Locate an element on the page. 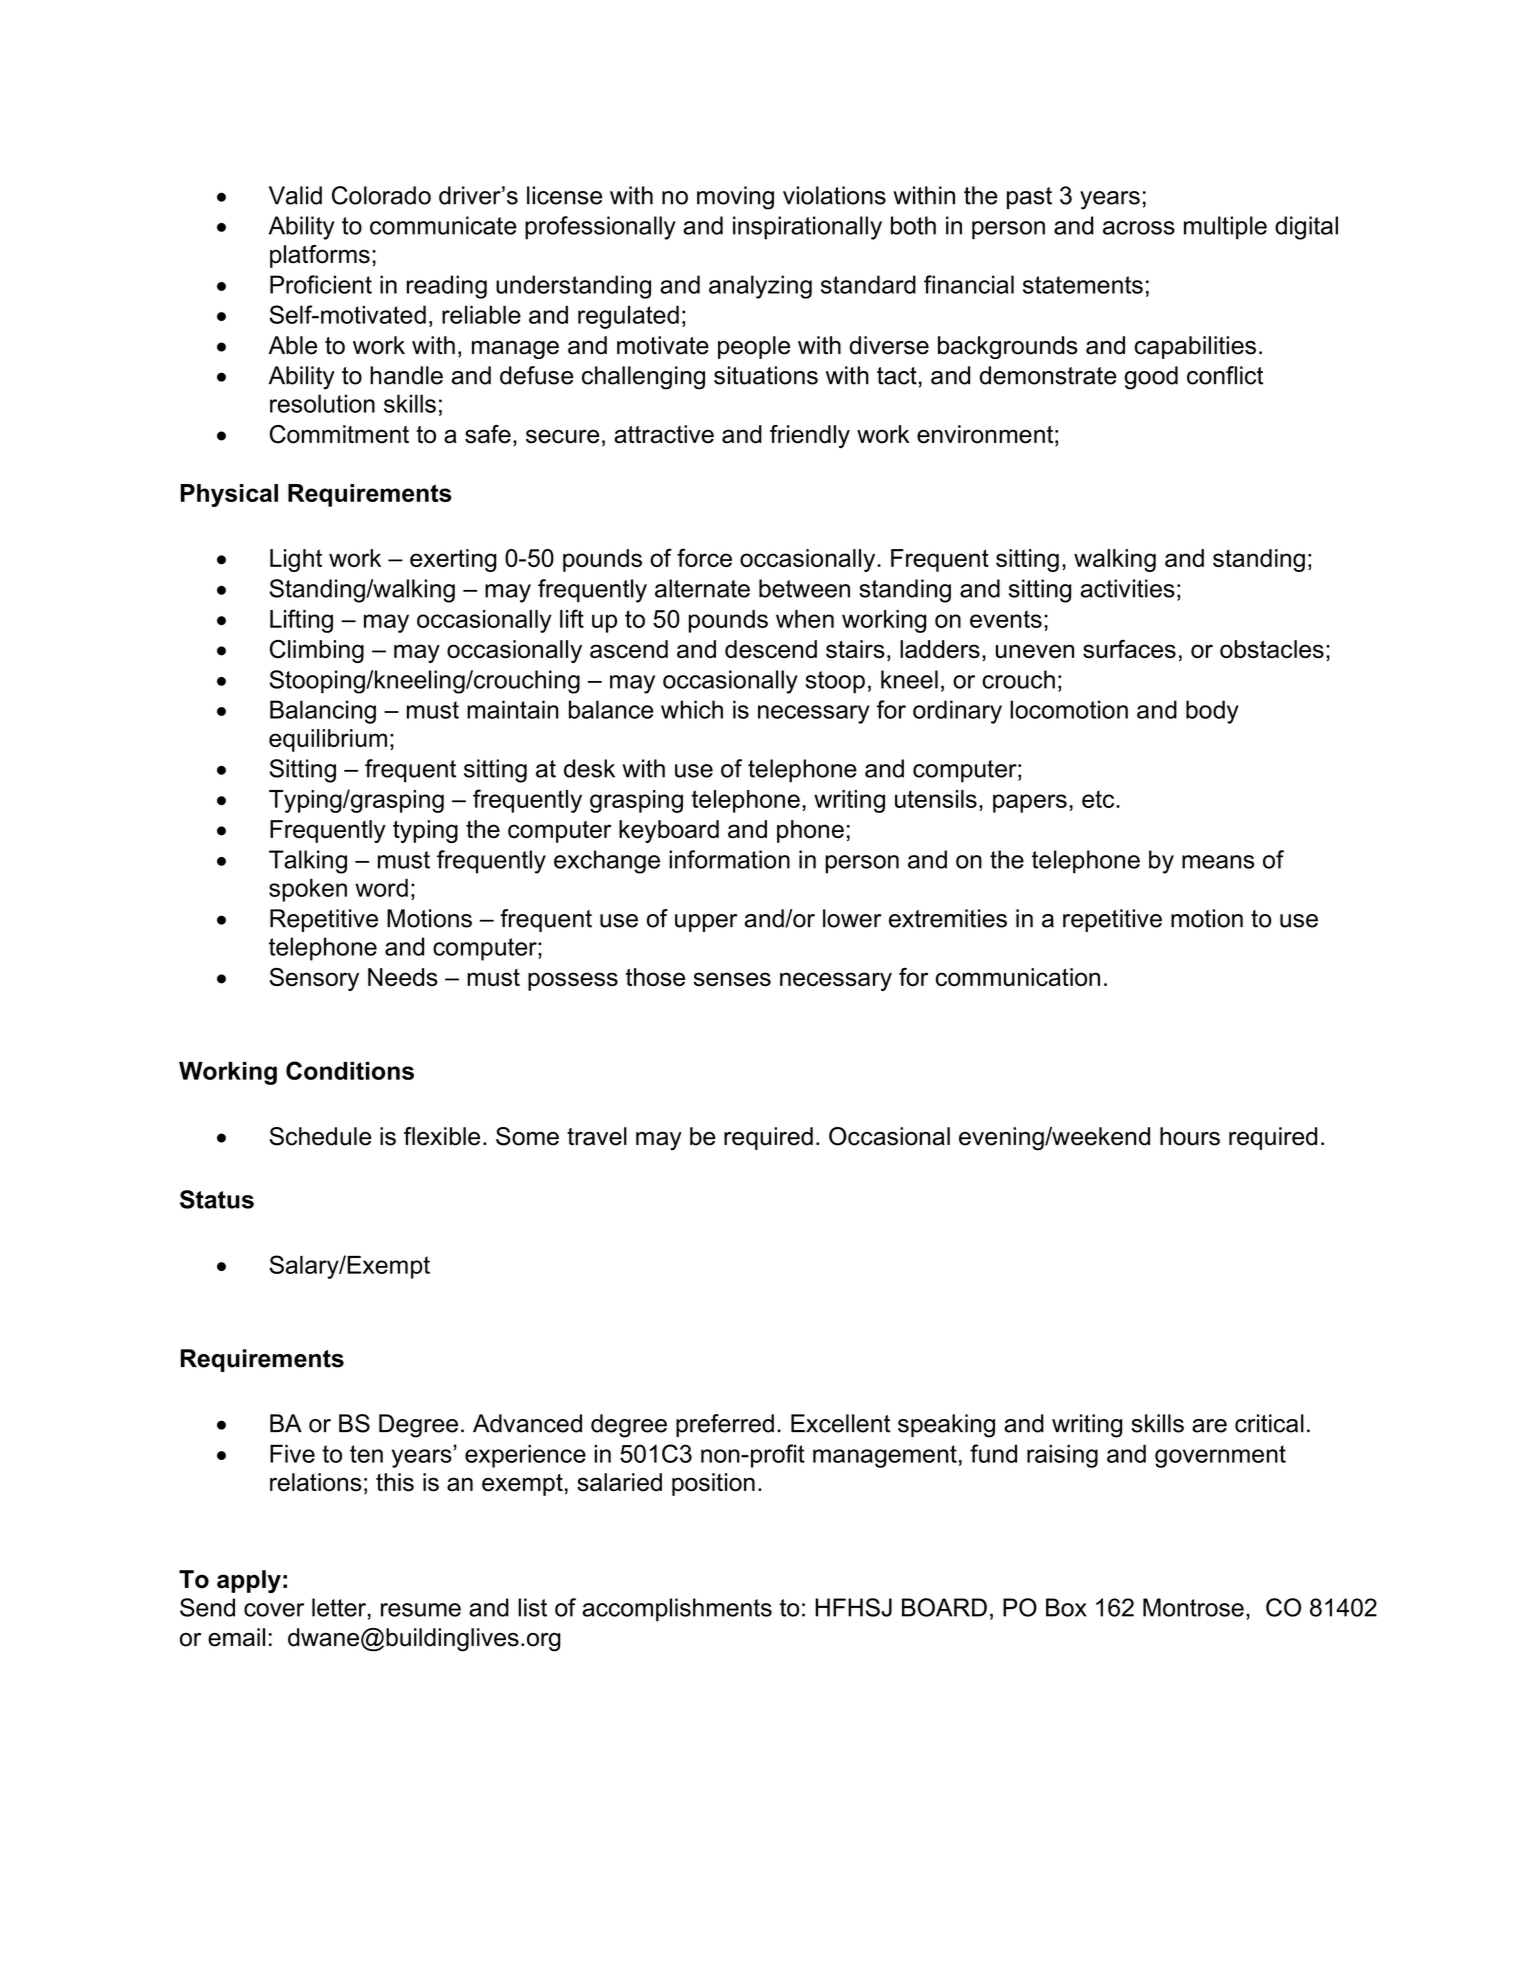 This image has width=1522, height=1970. body is located at coordinates (1212, 712).
